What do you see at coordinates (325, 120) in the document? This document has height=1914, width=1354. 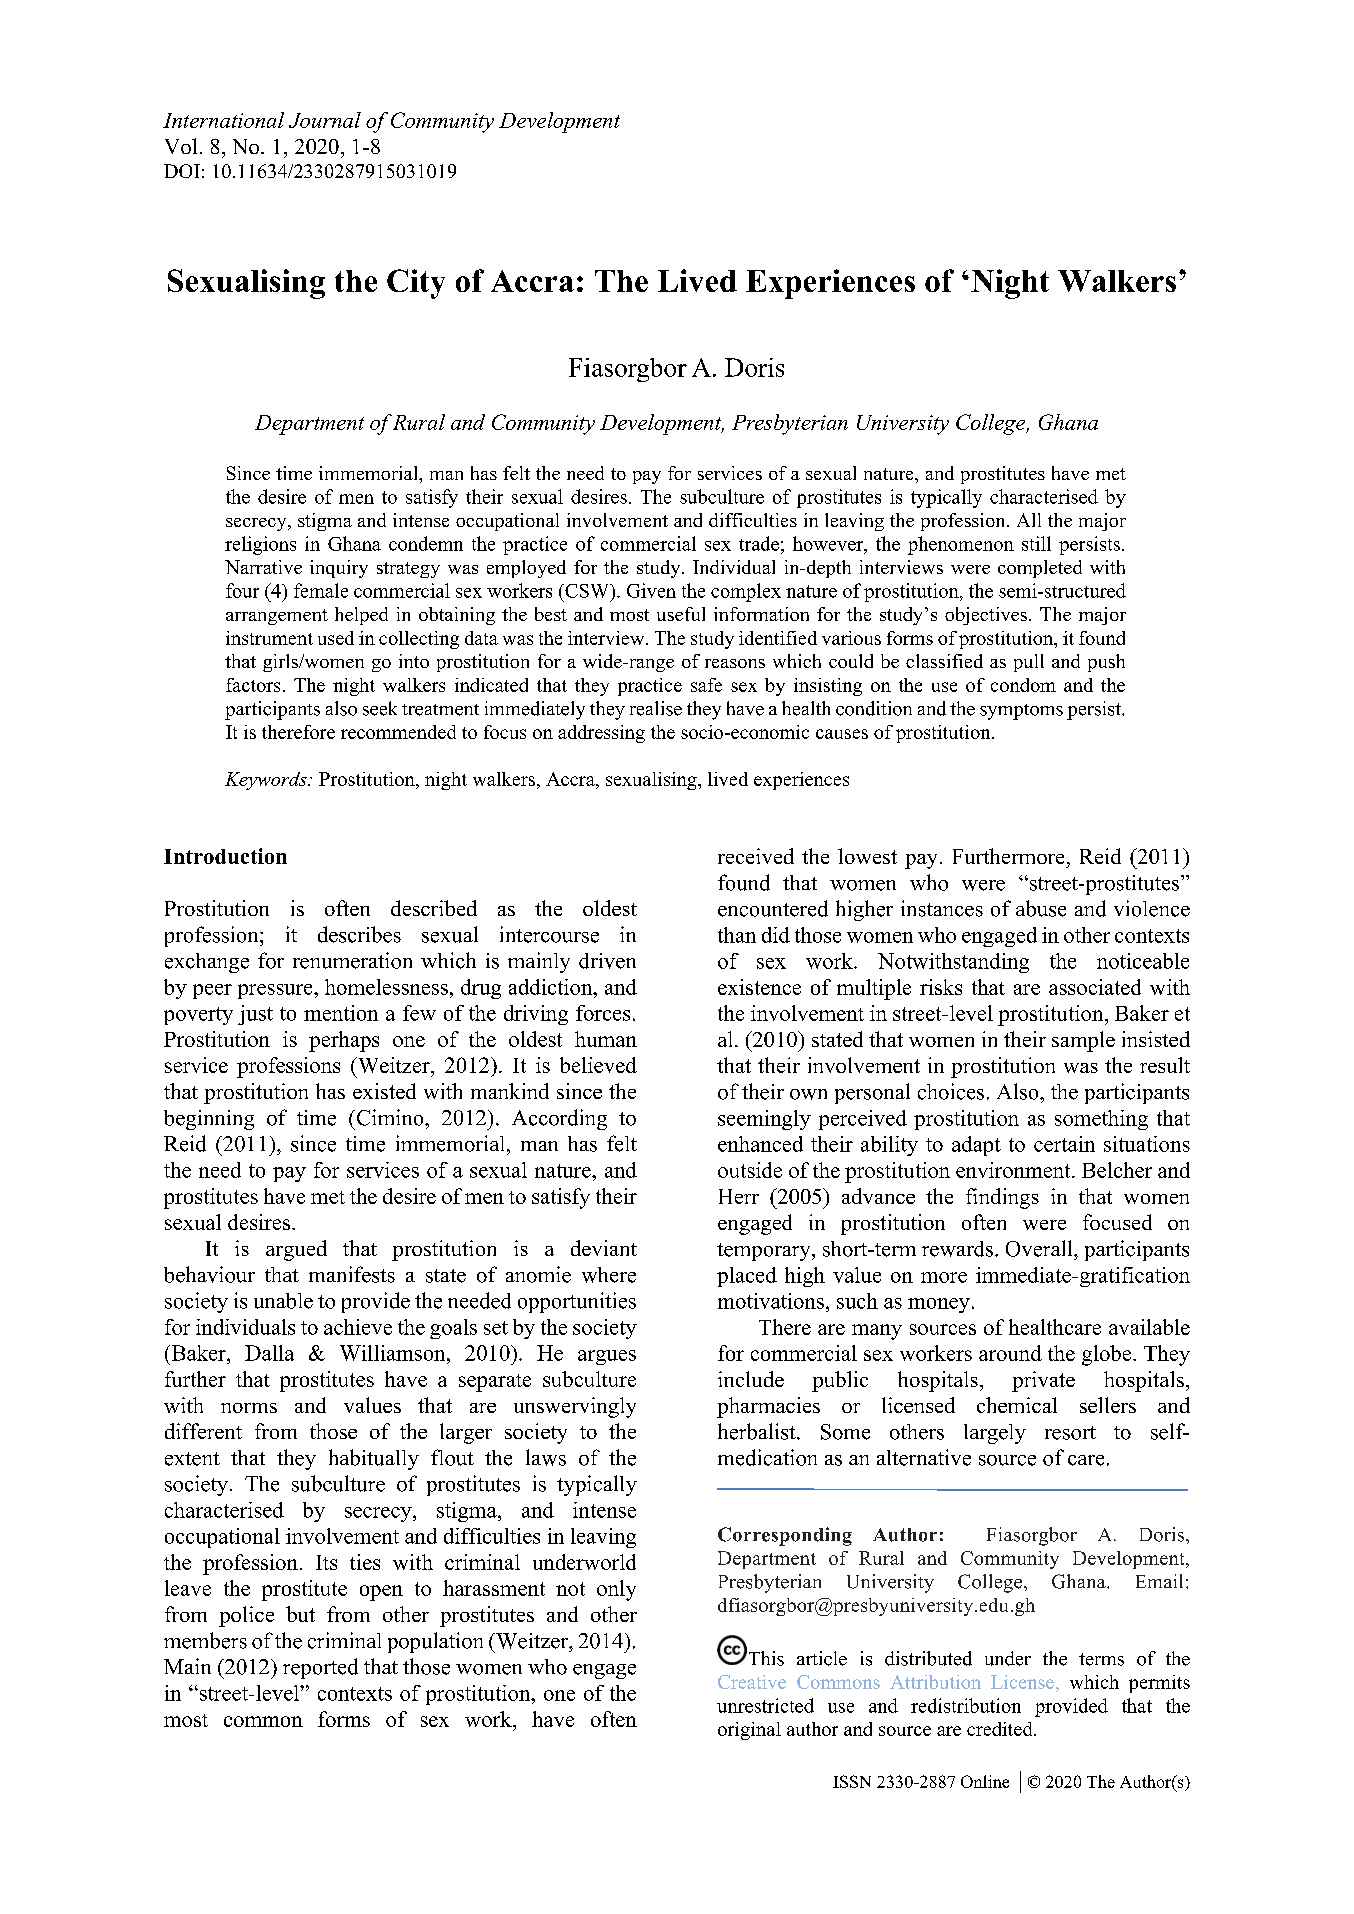 I see `Journal` at bounding box center [325, 120].
